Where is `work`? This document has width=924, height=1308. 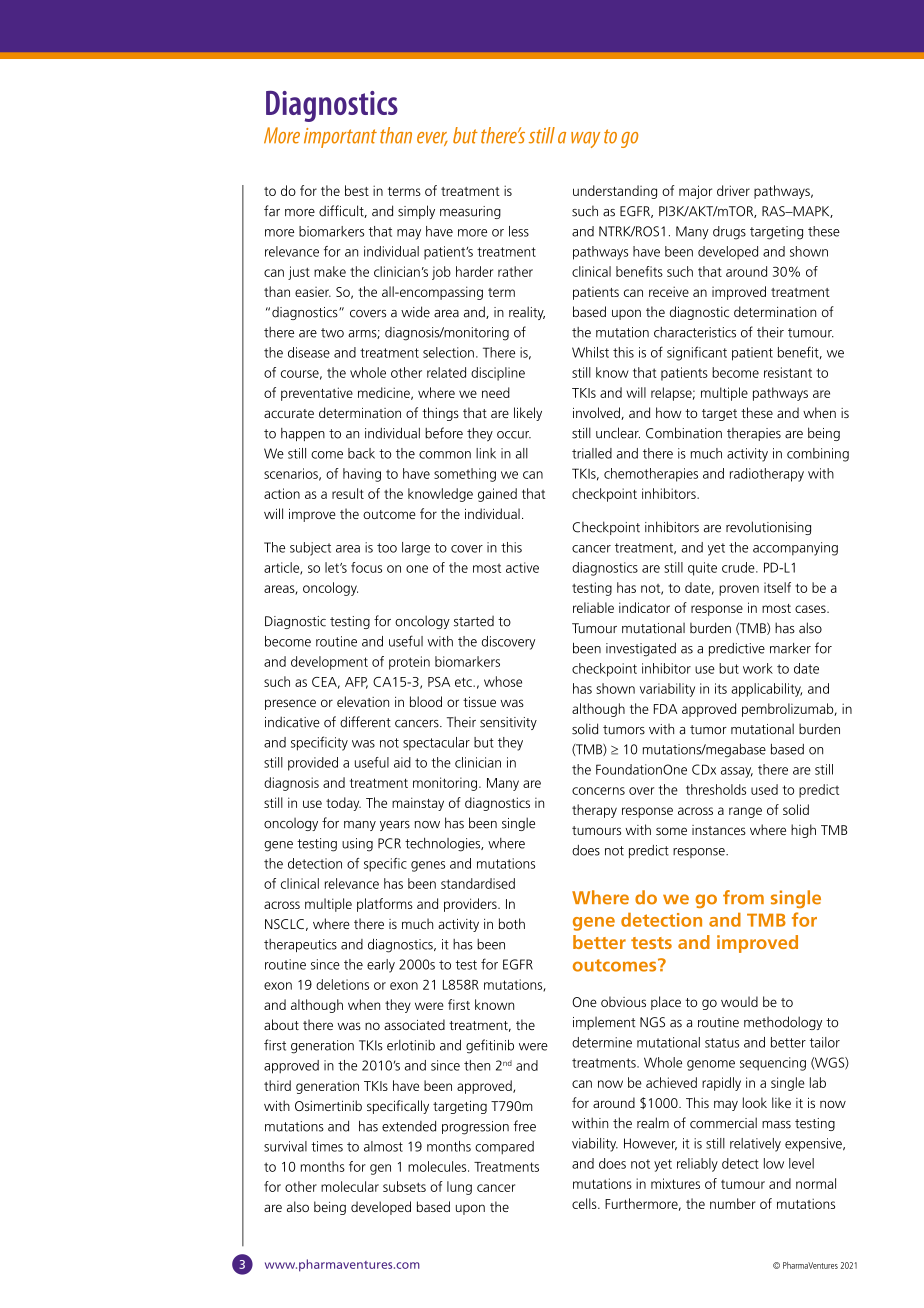
work is located at coordinates (758, 668).
